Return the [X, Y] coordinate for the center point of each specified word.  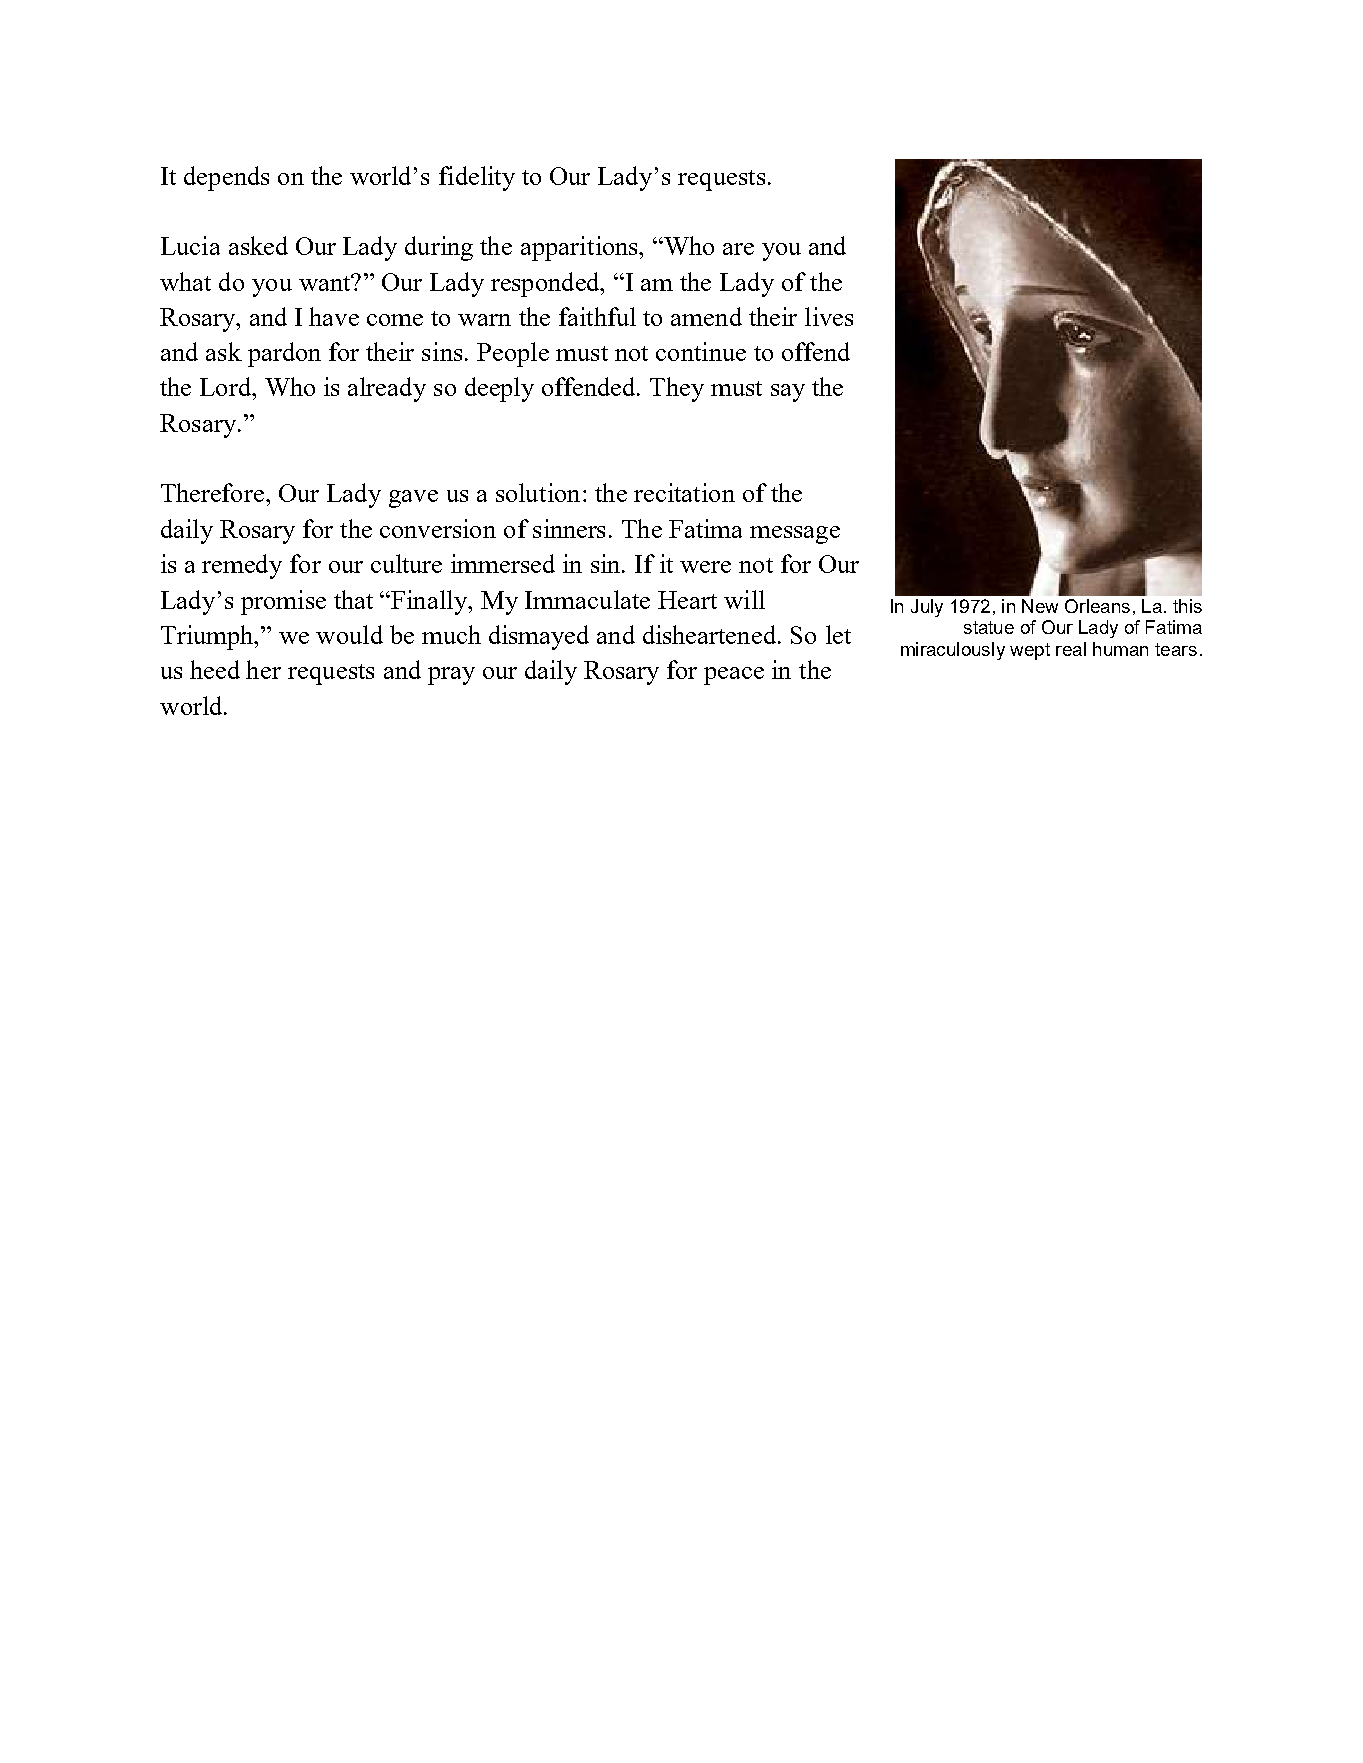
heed [215, 669]
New [1040, 606]
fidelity [477, 178]
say [788, 393]
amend [706, 316]
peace [734, 676]
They [677, 389]
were [705, 567]
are [738, 249]
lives [829, 316]
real [1071, 649]
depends [226, 178]
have [334, 316]
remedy [242, 566]
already [387, 389]
